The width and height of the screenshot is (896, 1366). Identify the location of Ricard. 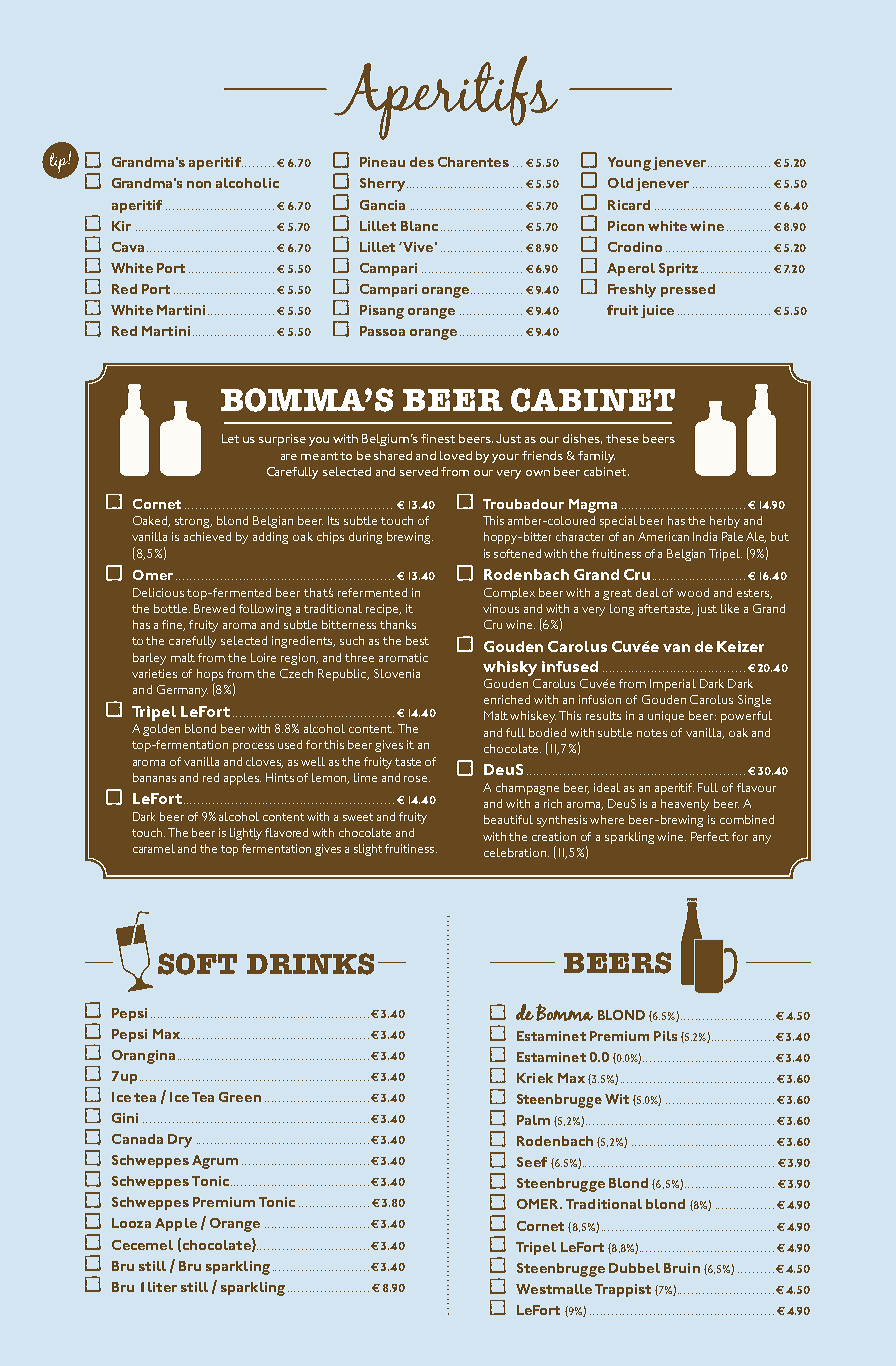
(629, 205).
